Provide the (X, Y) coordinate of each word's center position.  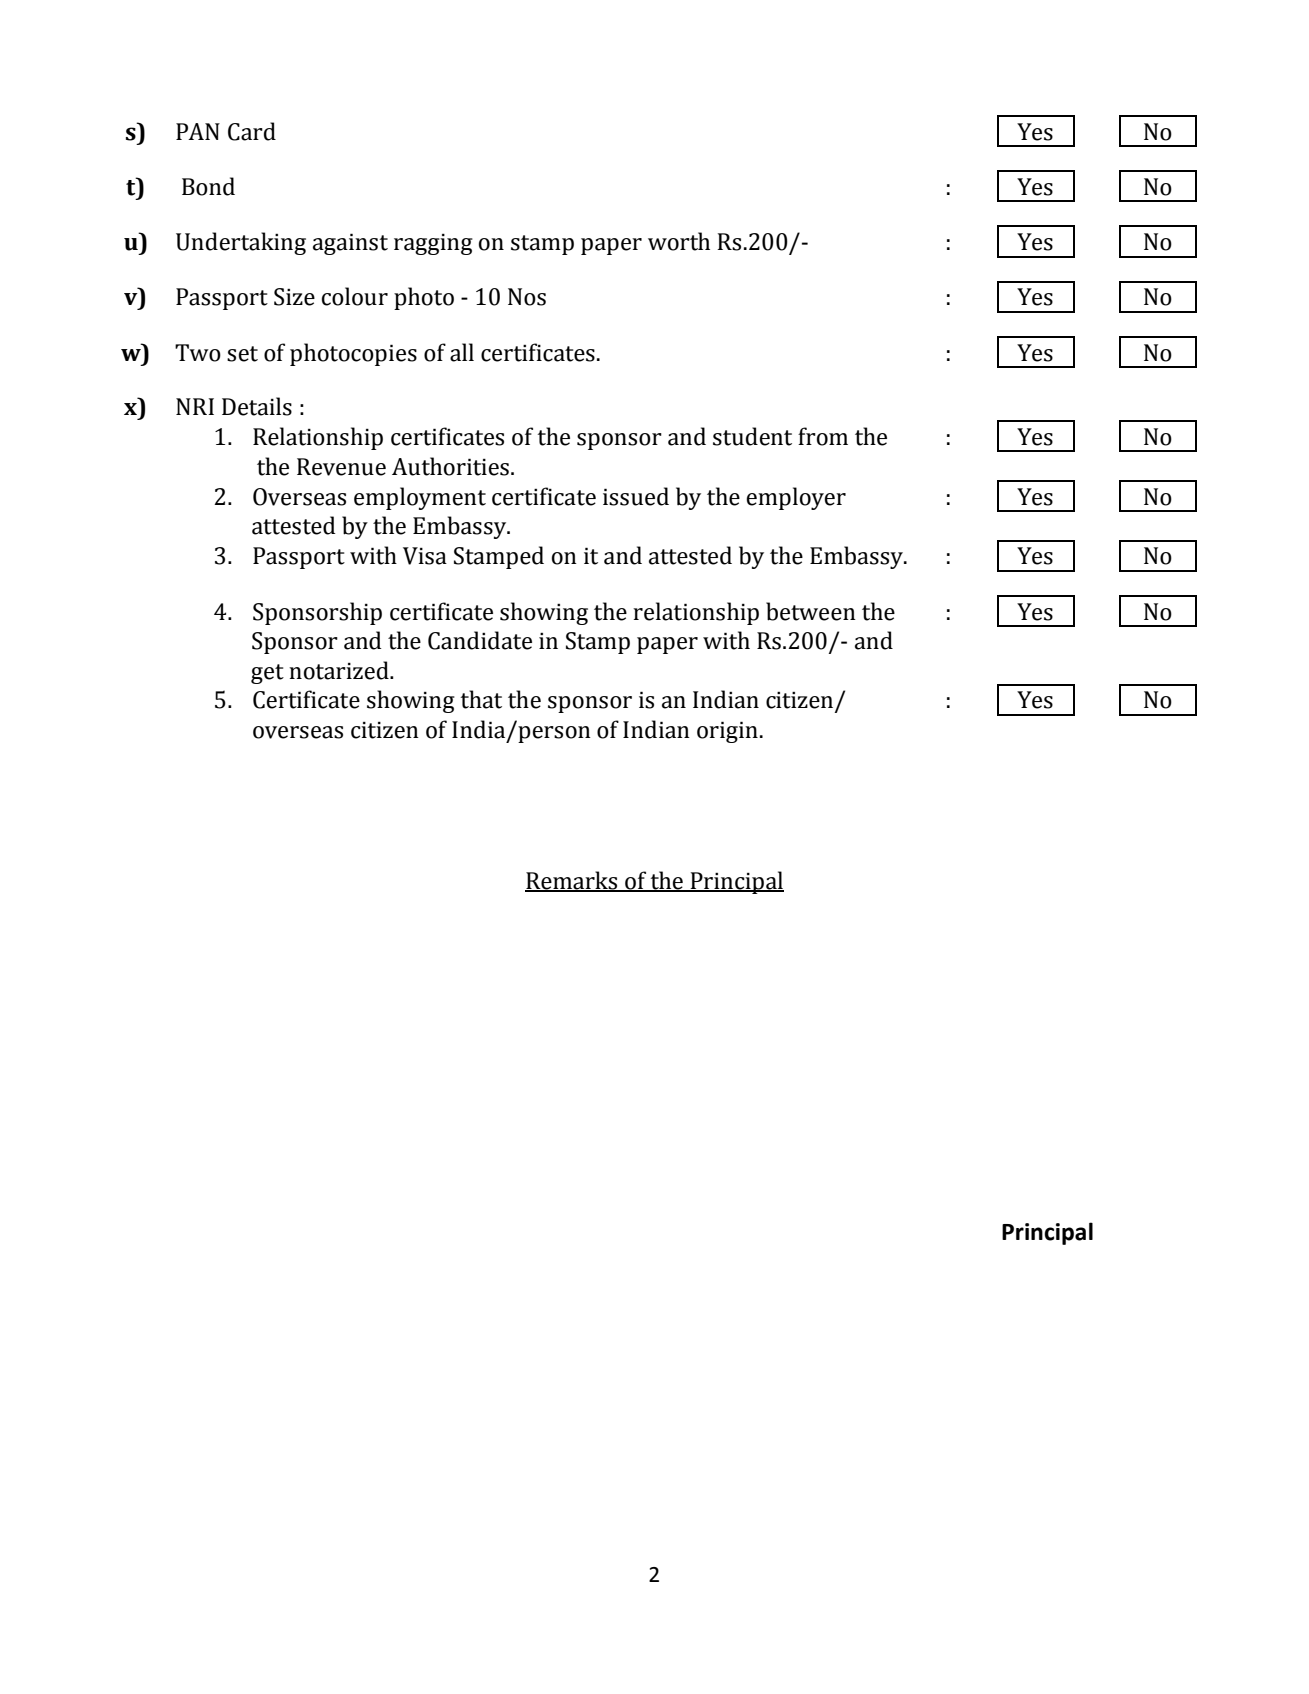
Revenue (341, 467)
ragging (433, 244)
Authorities (450, 466)
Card (252, 131)
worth (679, 241)
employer (796, 498)
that (481, 699)
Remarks (572, 881)
